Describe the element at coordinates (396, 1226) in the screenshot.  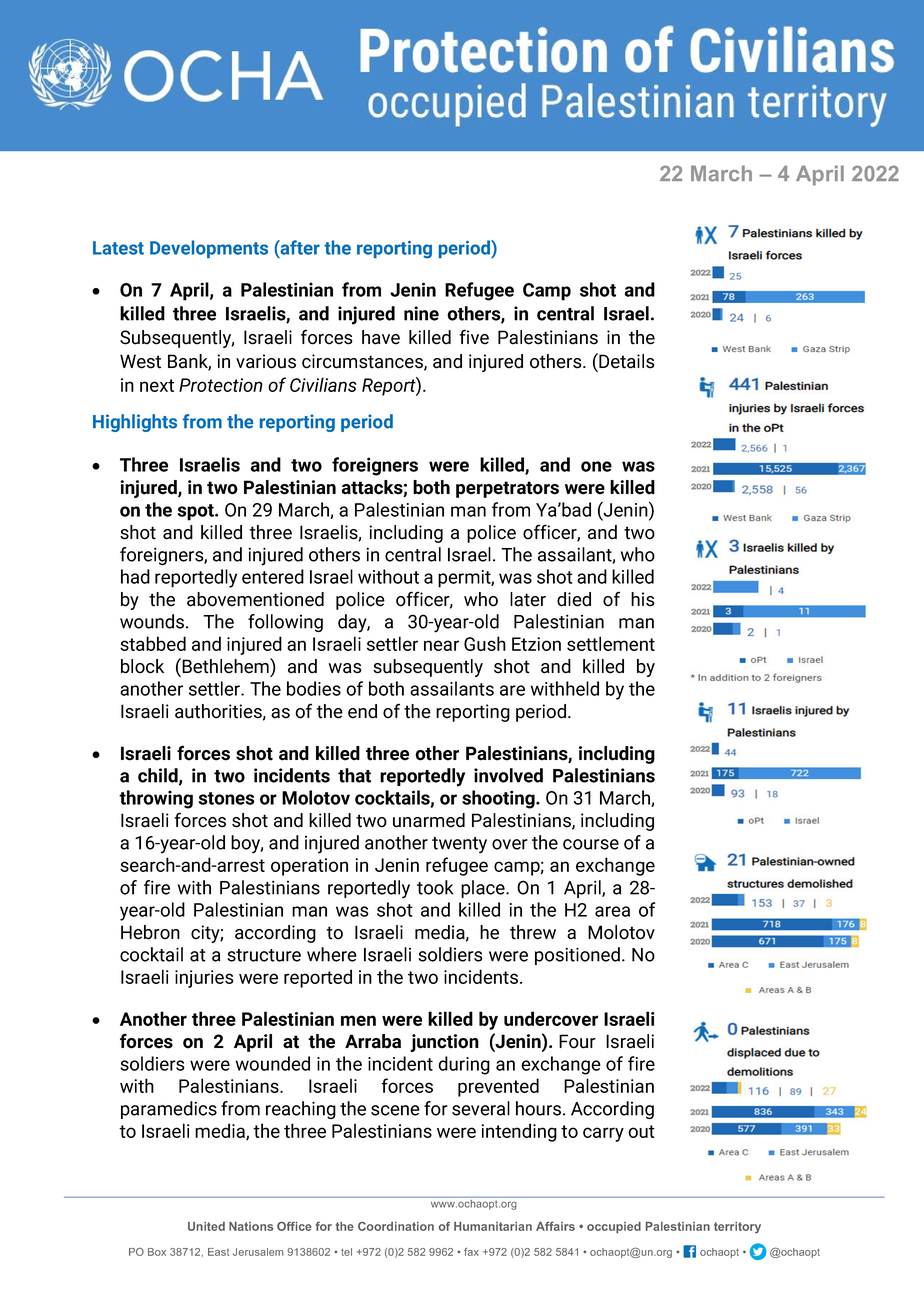
I see `Coordination` at that location.
